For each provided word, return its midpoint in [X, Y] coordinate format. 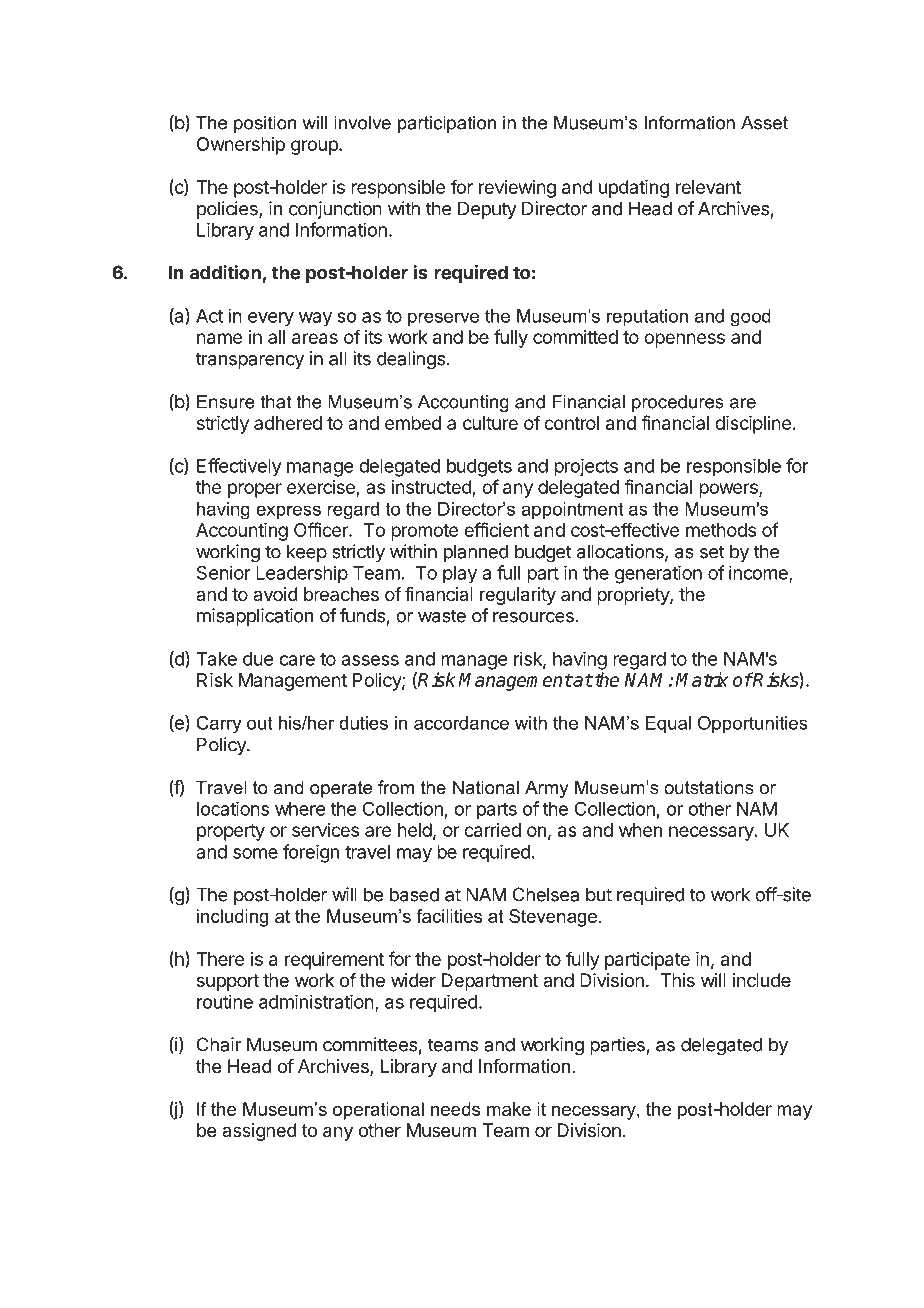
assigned [259, 1132]
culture [490, 423]
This [678, 980]
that [275, 402]
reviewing [517, 189]
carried [492, 830]
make [509, 1109]
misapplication [255, 617]
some [255, 853]
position [265, 124]
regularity [518, 596]
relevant [708, 187]
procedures [678, 403]
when [640, 830]
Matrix [701, 679]
